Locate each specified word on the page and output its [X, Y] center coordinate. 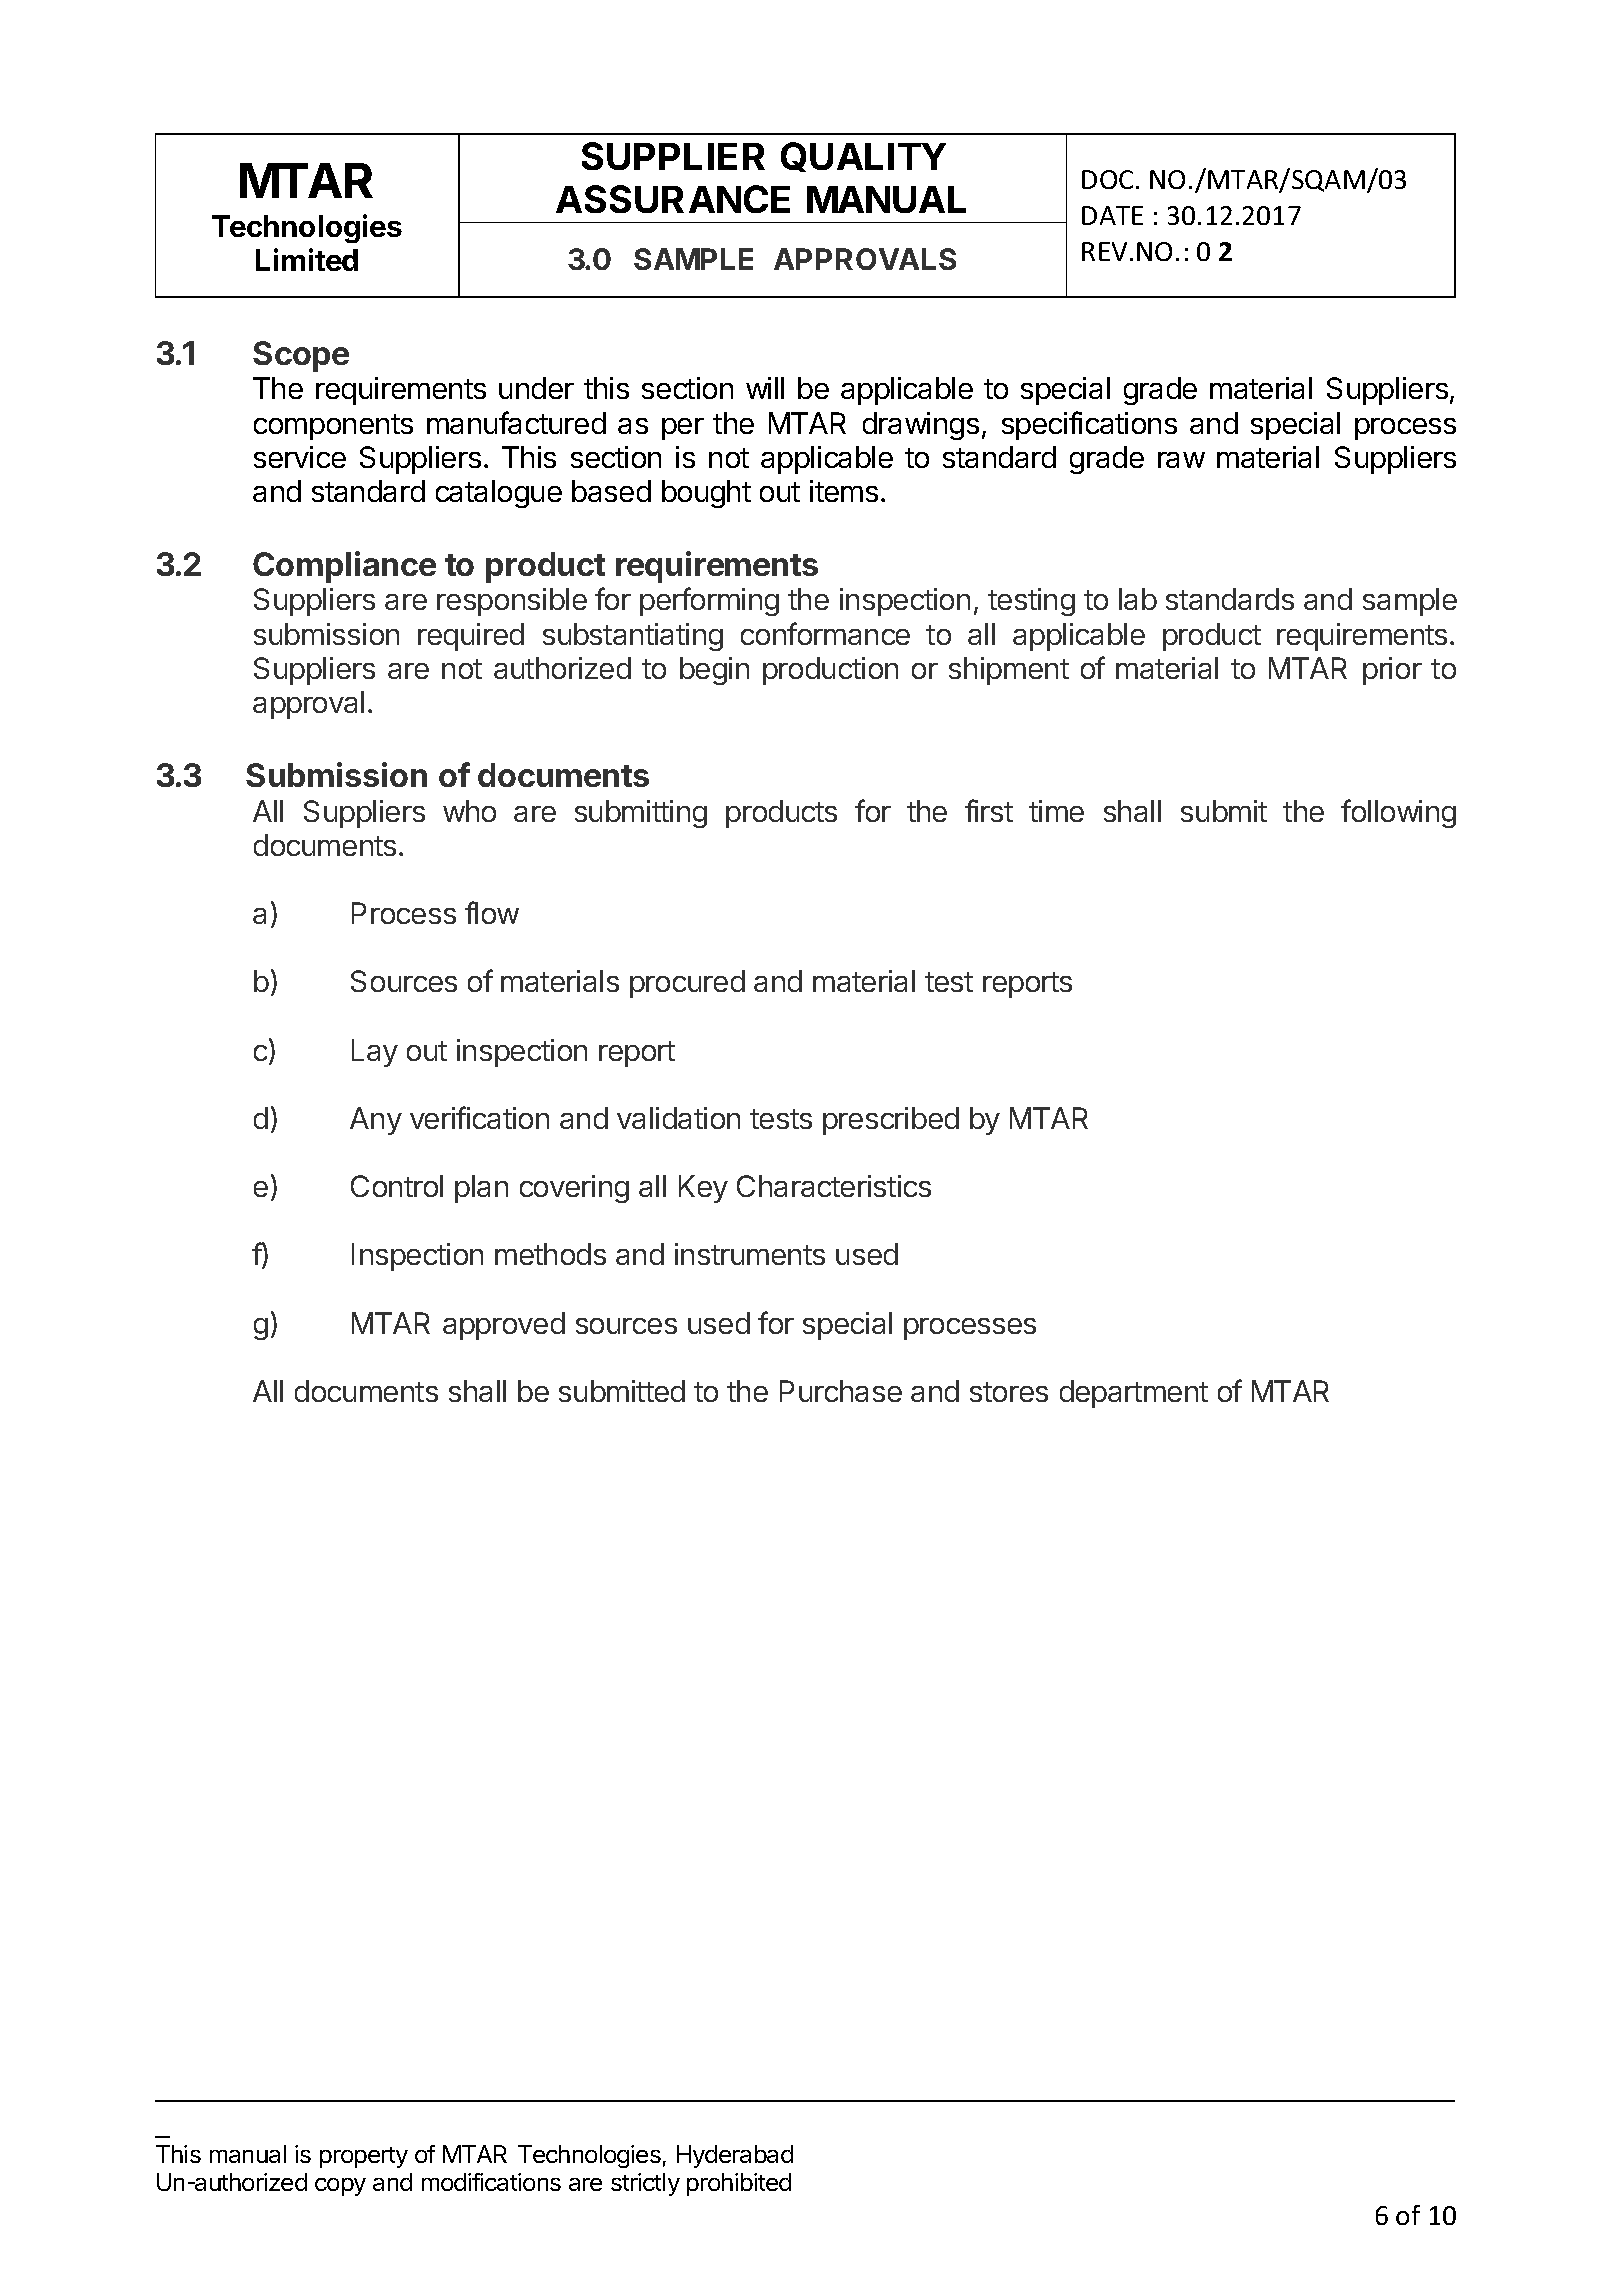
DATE [1112, 215]
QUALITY [863, 157]
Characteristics [834, 1186]
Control [397, 1186]
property [364, 2157]
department [1134, 1394]
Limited [307, 259]
